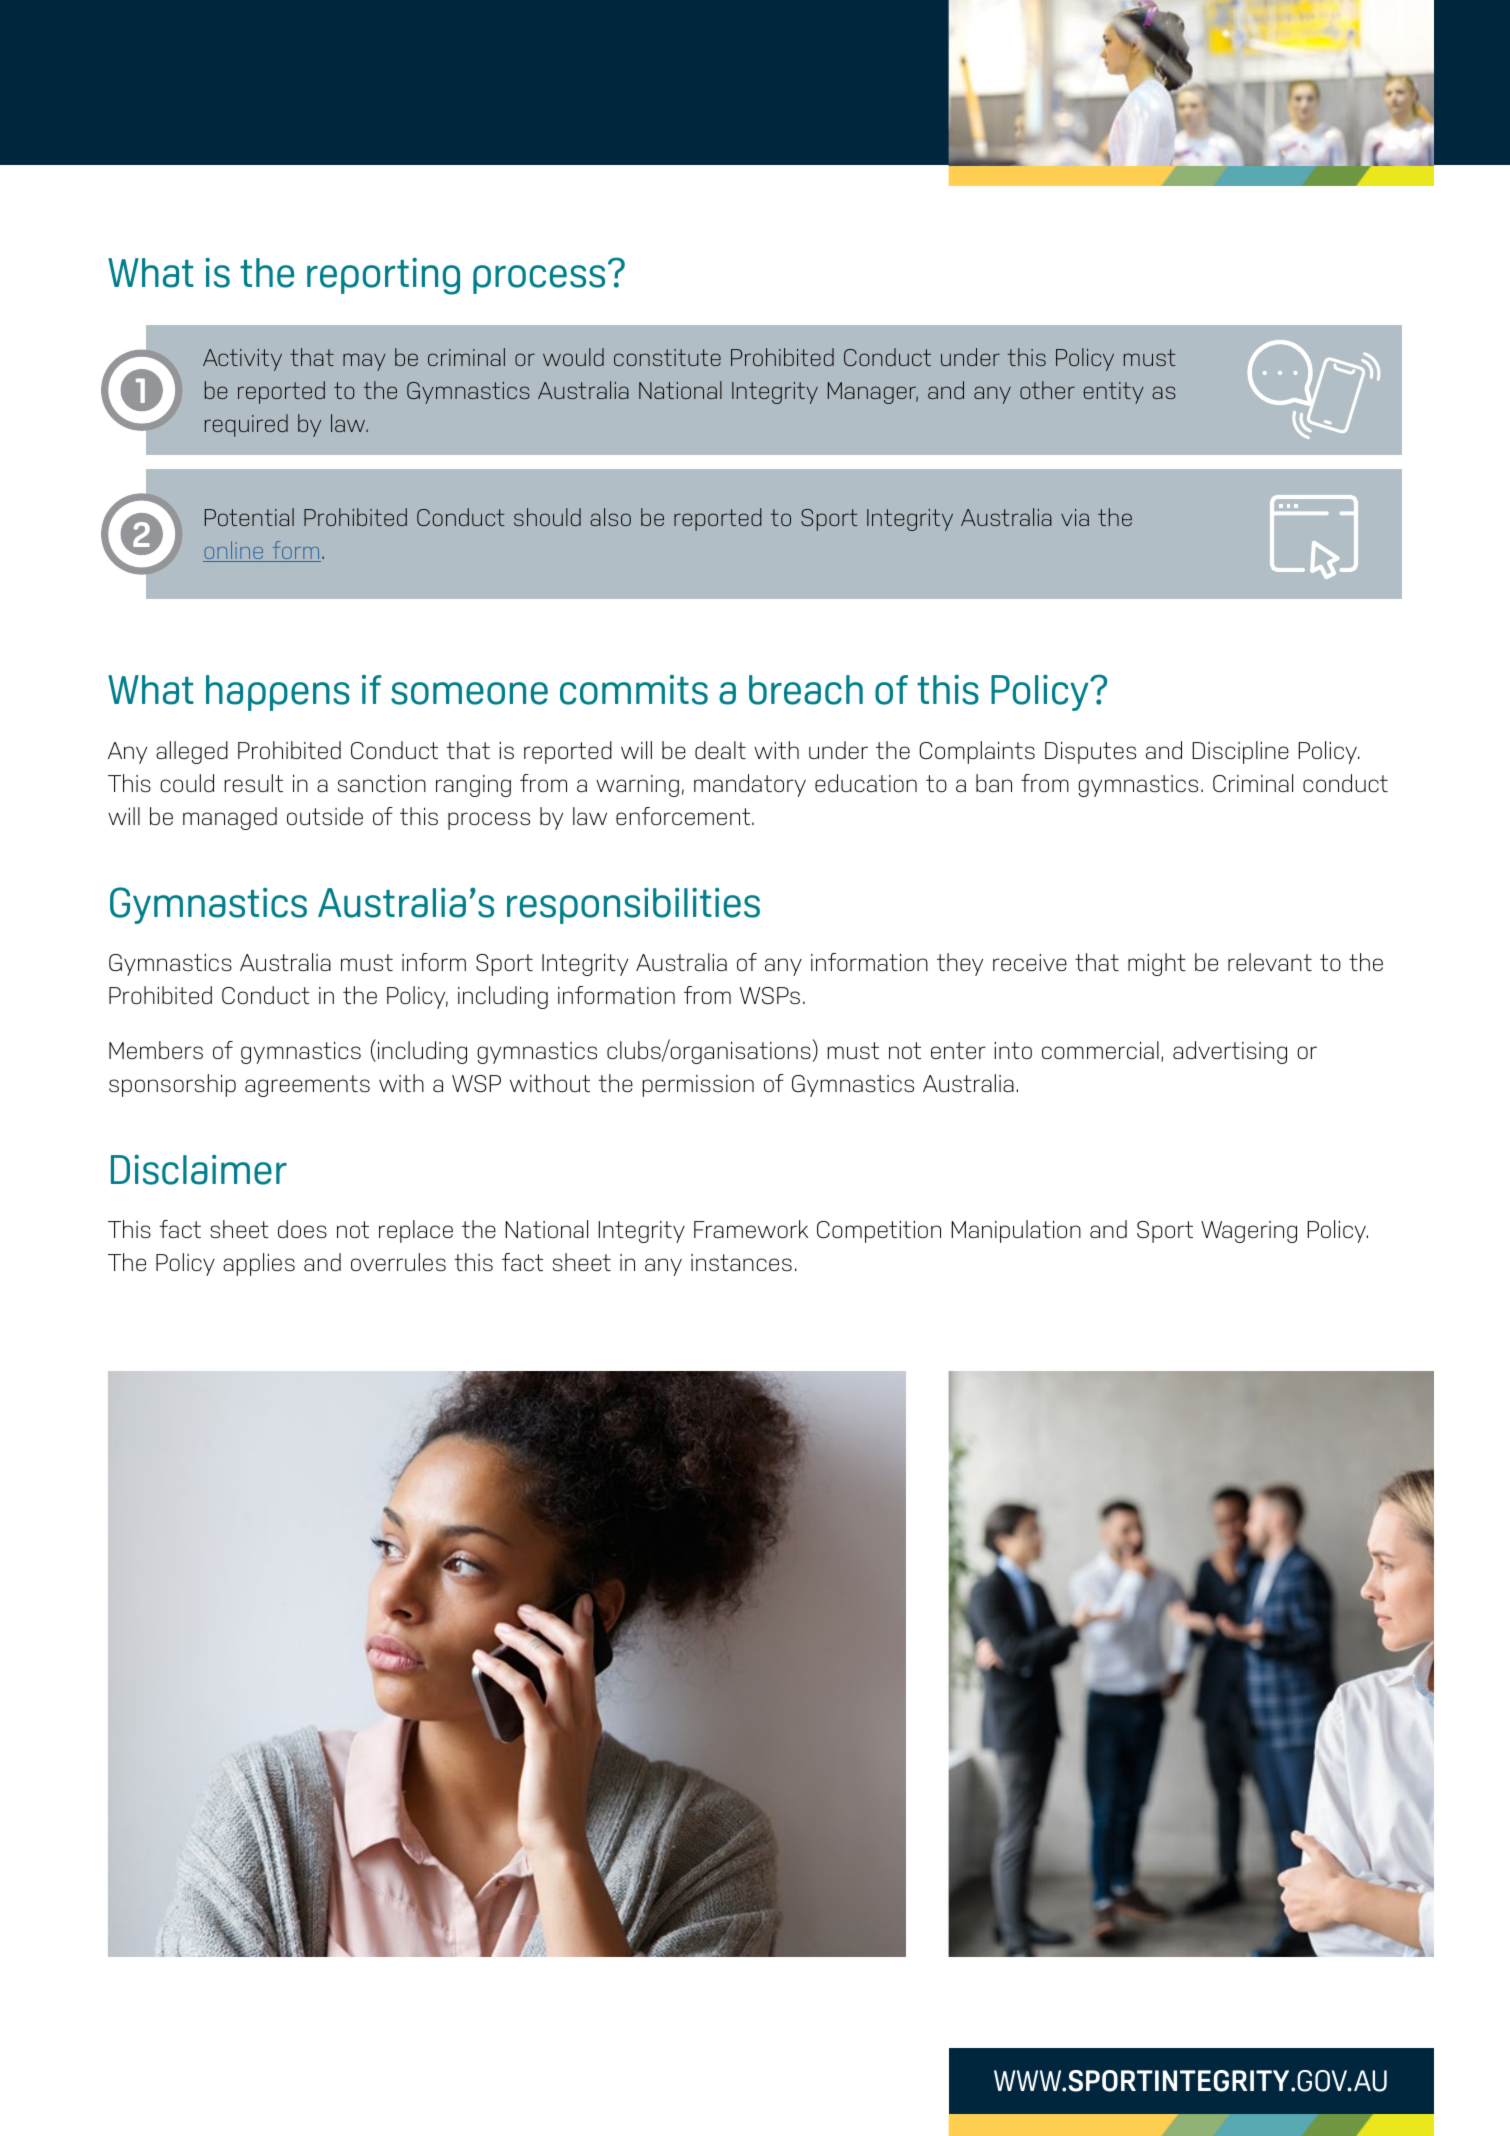  Describe the element at coordinates (302, 1229) in the screenshot. I see `does` at that location.
